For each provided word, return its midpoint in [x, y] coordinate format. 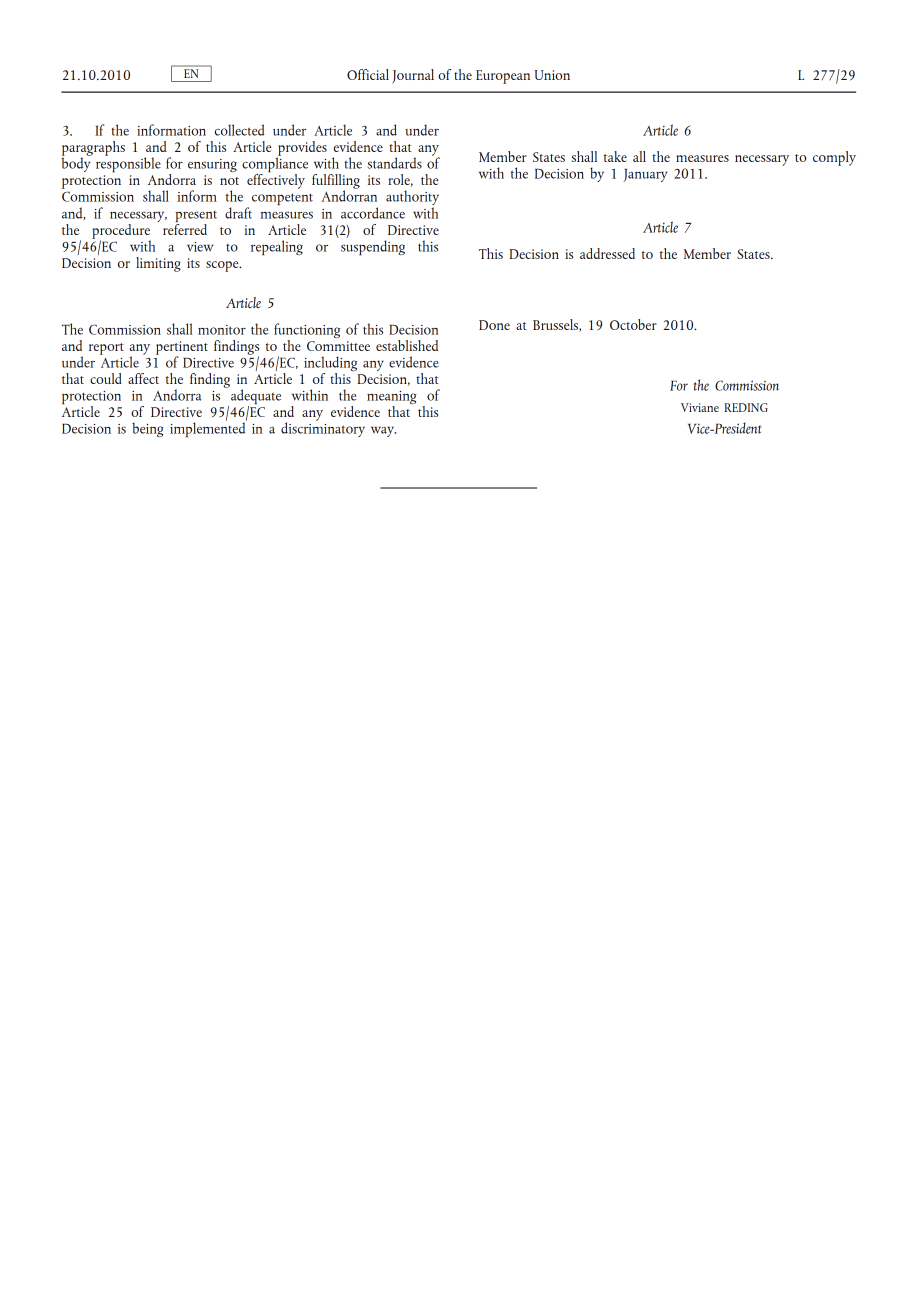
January [645, 175]
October [633, 324]
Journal [413, 76]
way [383, 432]
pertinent [182, 349]
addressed [607, 253]
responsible [128, 164]
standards [395, 163]
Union [552, 75]
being [148, 429]
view [200, 247]
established [407, 345]
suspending [373, 248]
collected [240, 130]
